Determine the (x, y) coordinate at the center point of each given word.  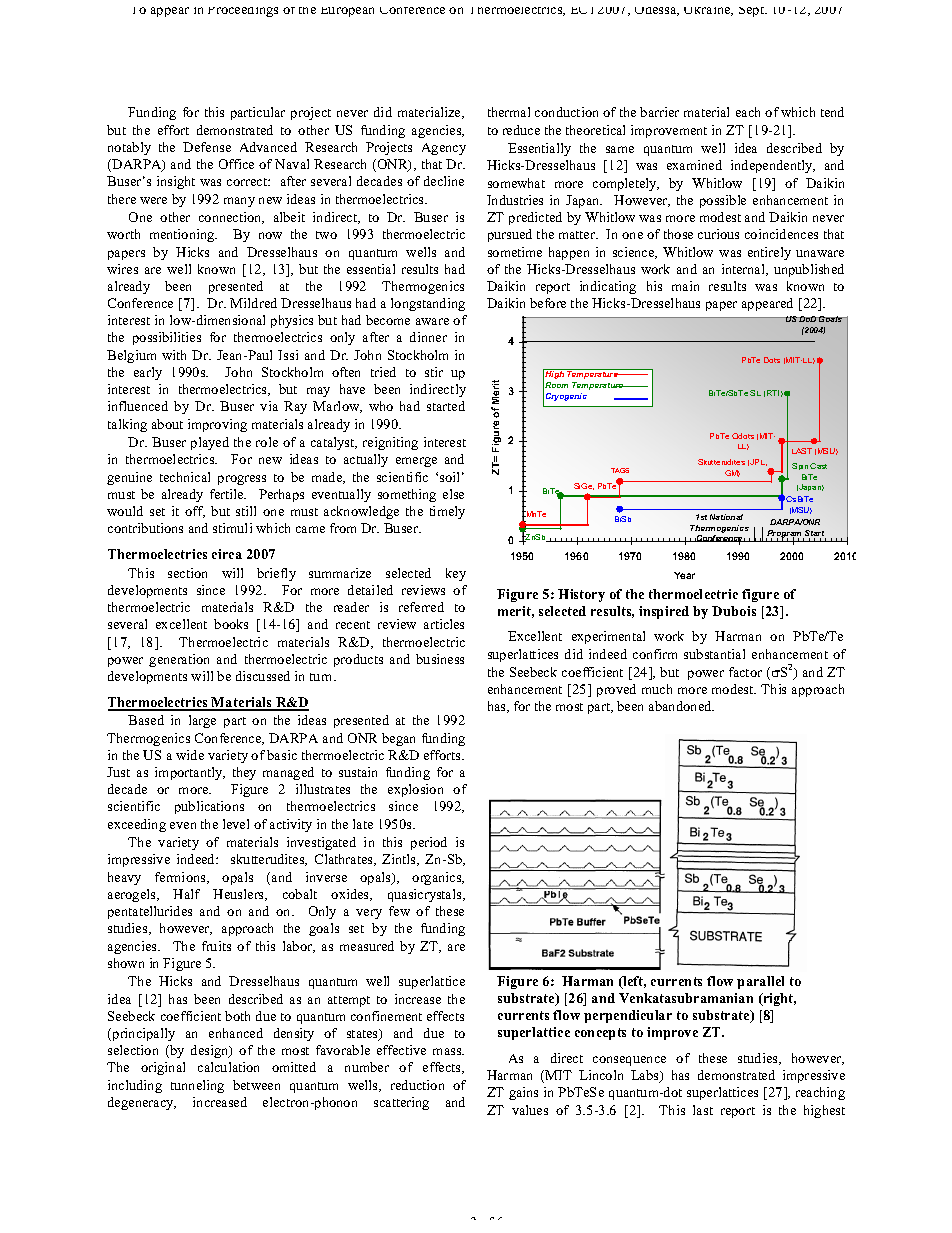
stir (434, 372)
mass (448, 1051)
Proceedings (243, 12)
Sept (753, 12)
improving (217, 425)
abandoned (681, 706)
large (202, 721)
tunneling (197, 1086)
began (398, 739)
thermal (509, 112)
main (685, 286)
